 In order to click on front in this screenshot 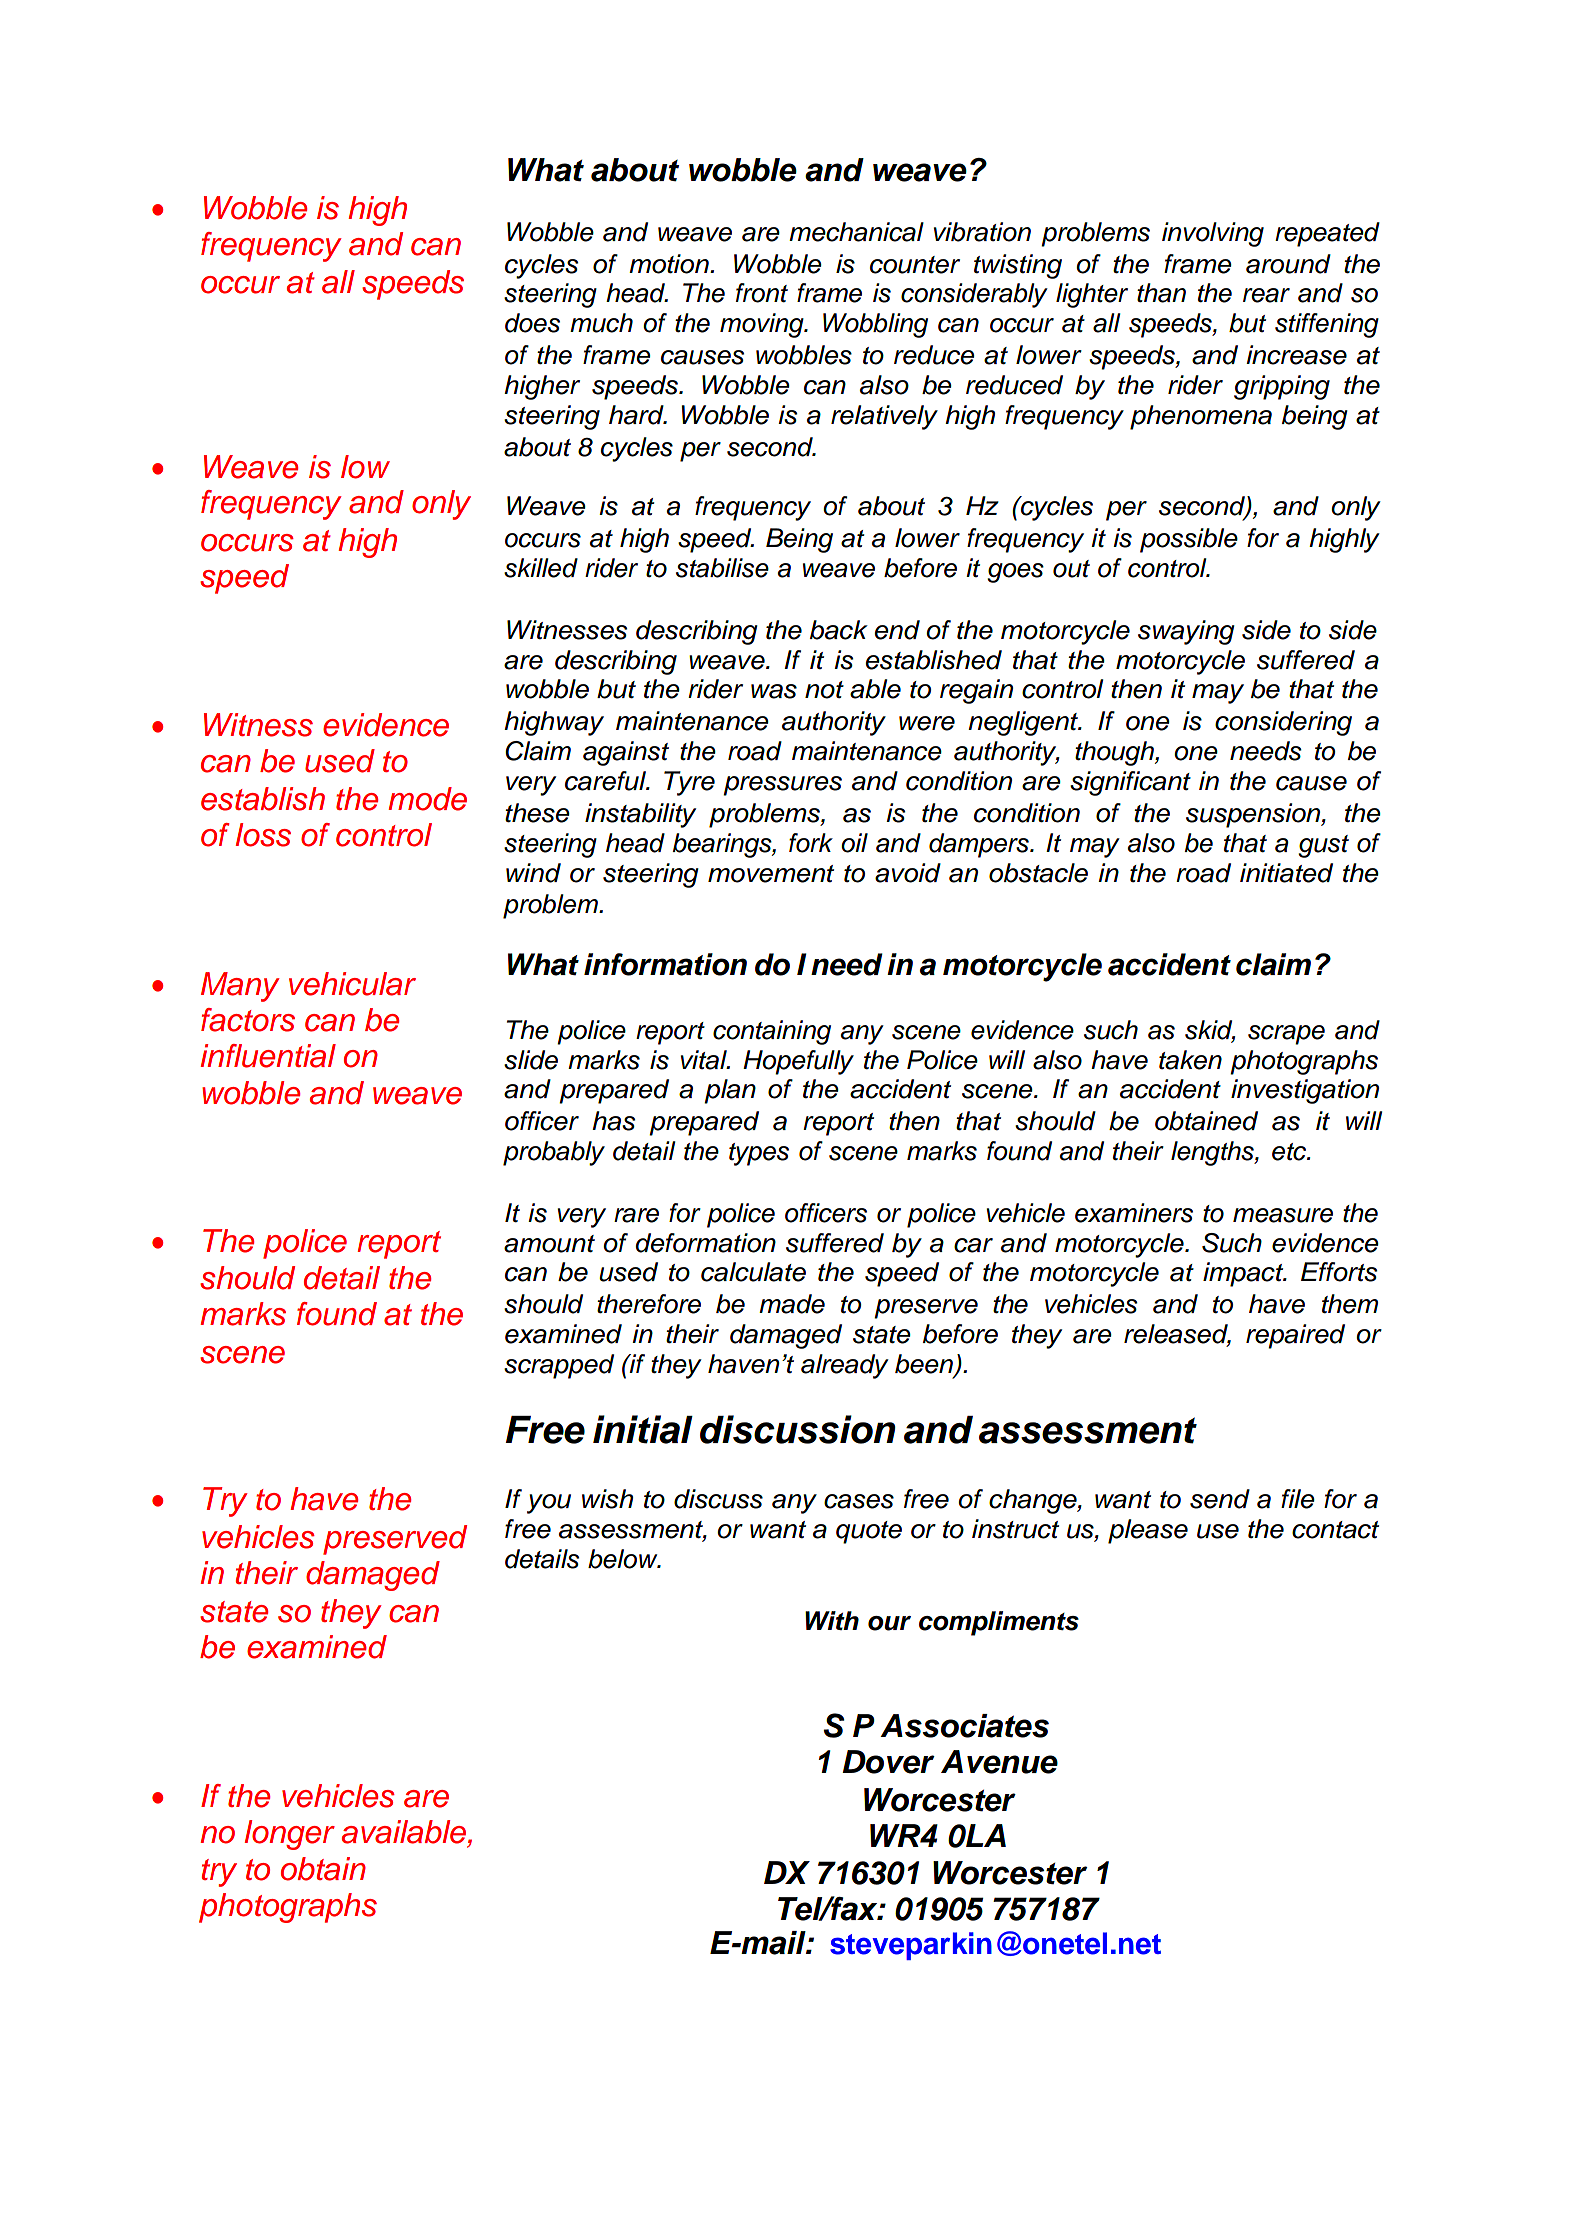, I will do `click(762, 293)`.
